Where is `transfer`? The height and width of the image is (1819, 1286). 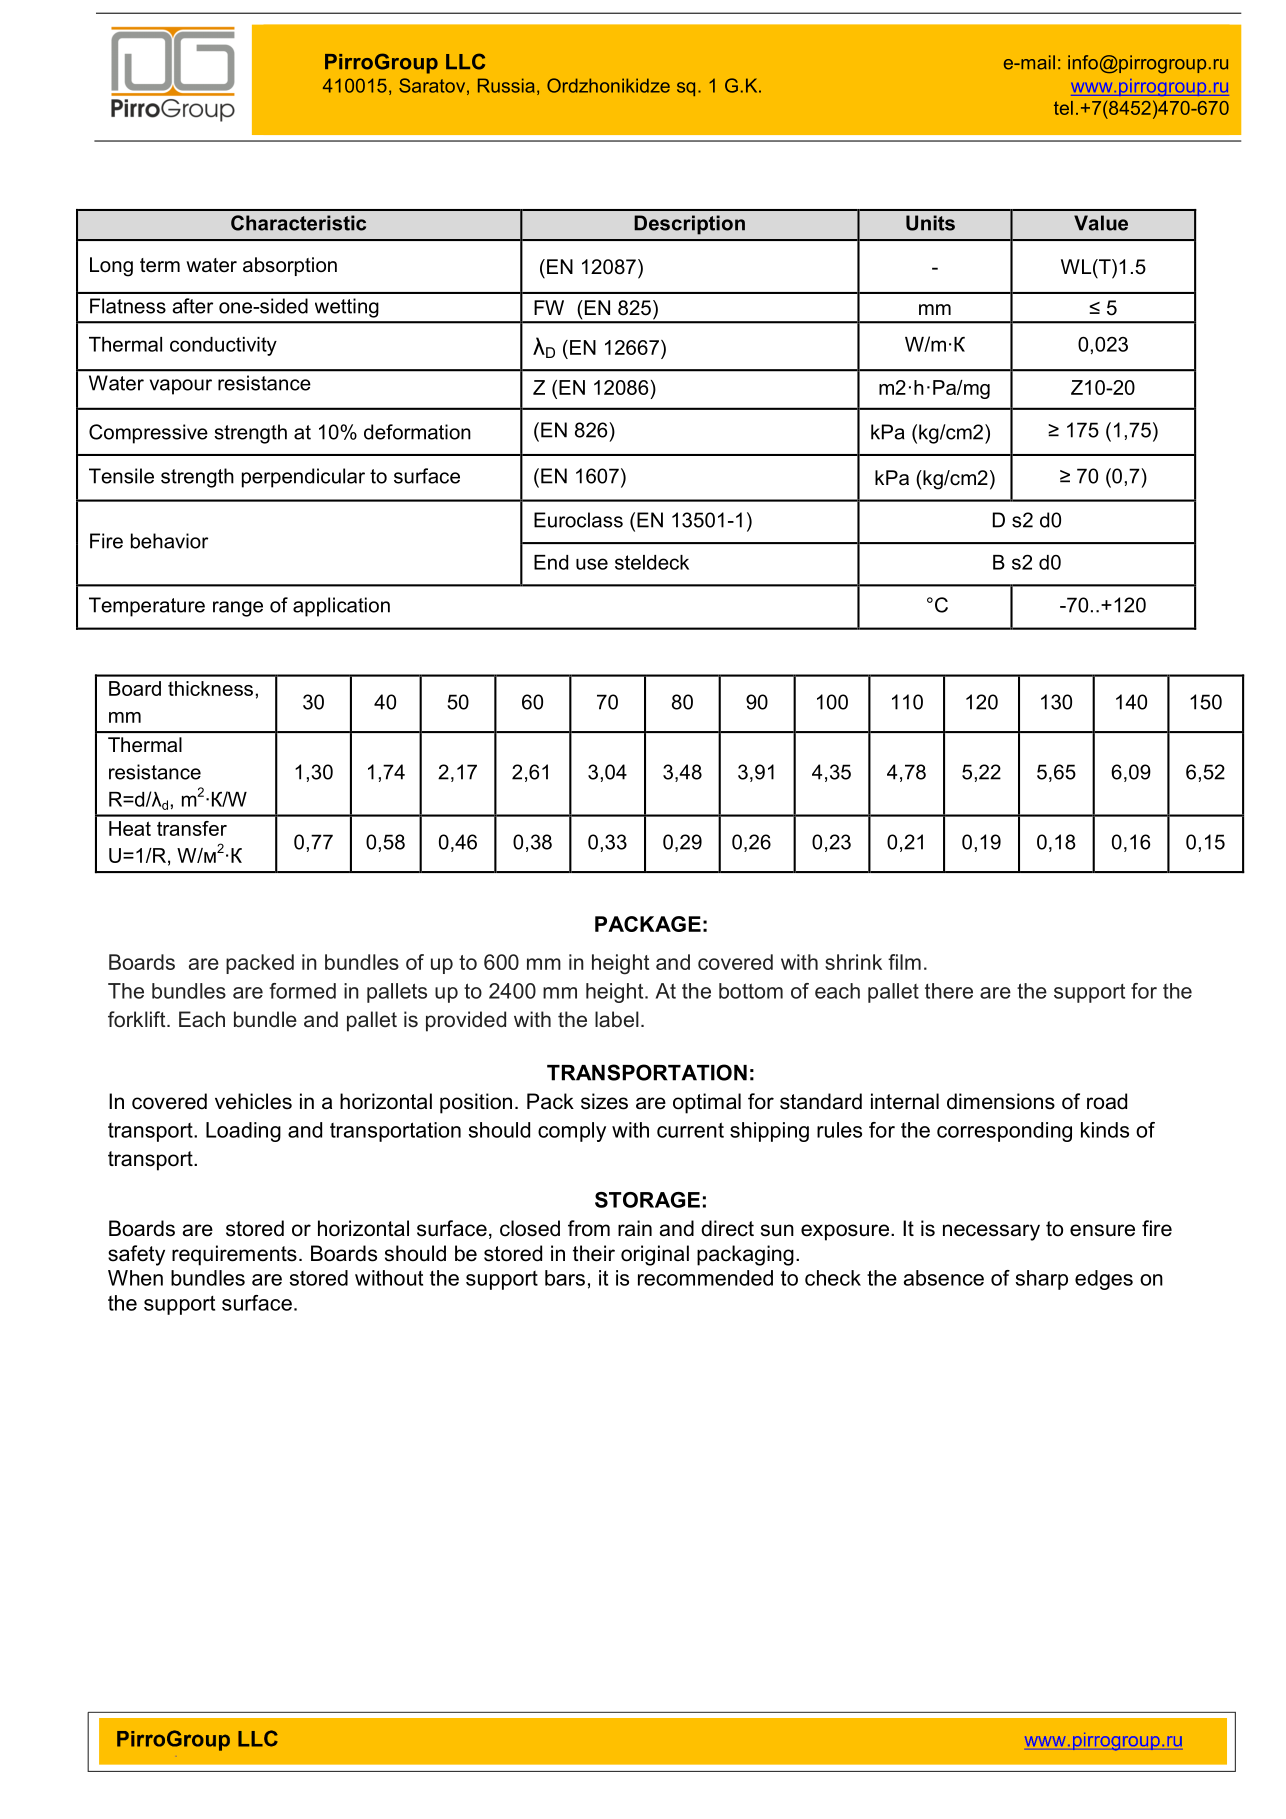
transfer is located at coordinates (192, 828).
